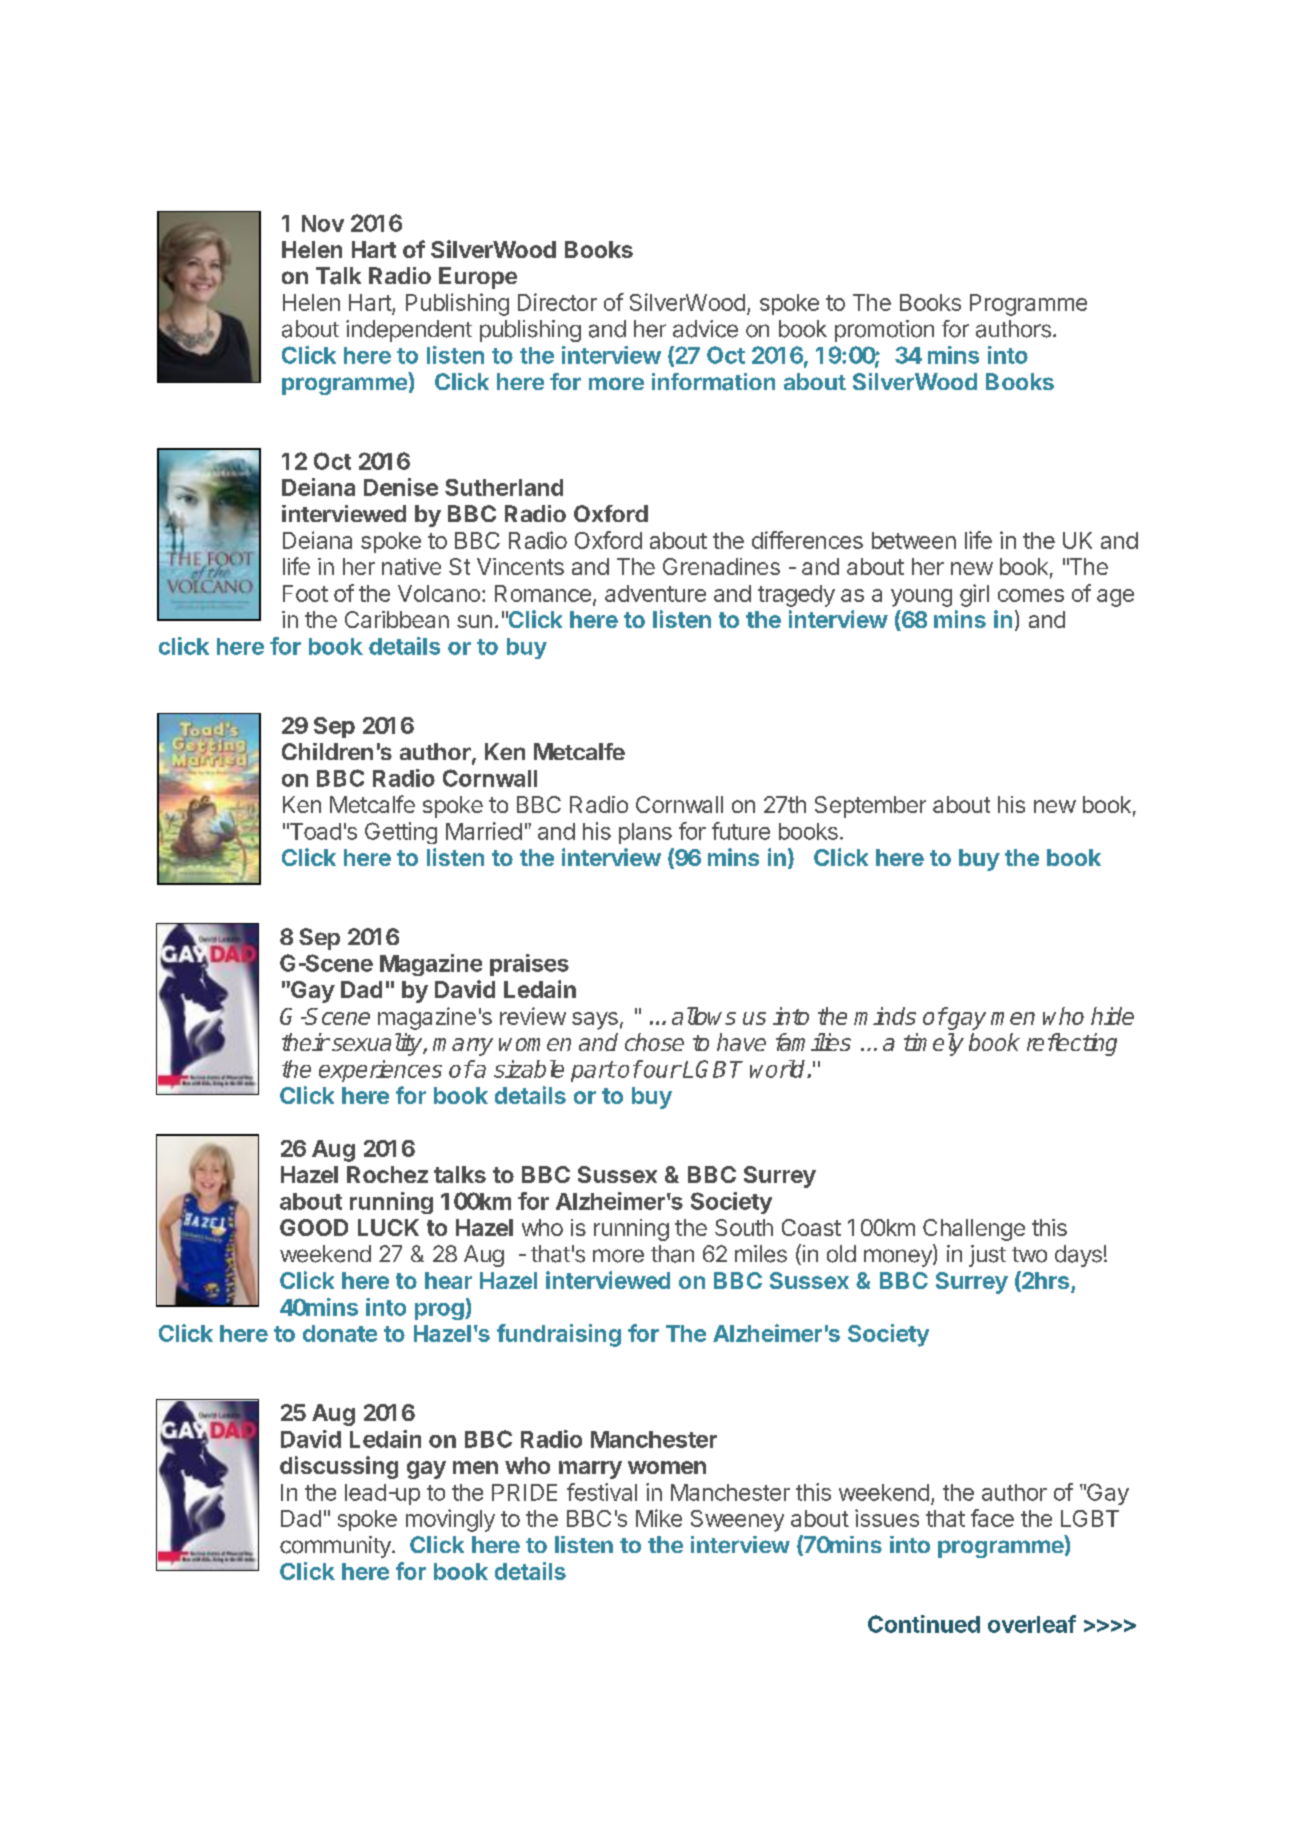 The height and width of the page is (1843, 1303). Describe the element at coordinates (336, 1547) in the page. I see `community` at that location.
